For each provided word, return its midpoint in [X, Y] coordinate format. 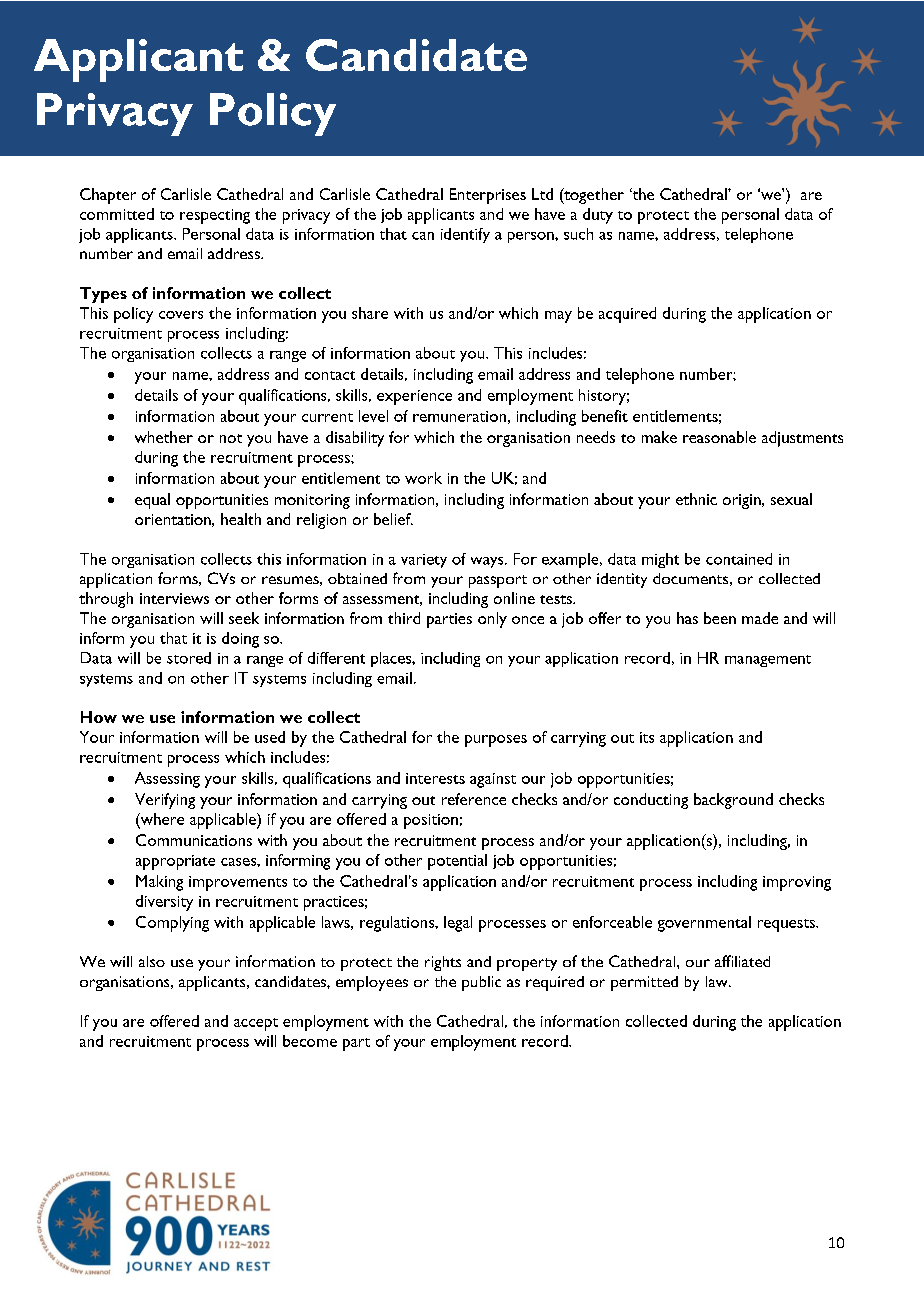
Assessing [167, 780]
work [423, 478]
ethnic [696, 499]
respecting [215, 216]
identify [465, 235]
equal [152, 501]
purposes [496, 741]
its [647, 737]
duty [598, 216]
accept [256, 1024]
